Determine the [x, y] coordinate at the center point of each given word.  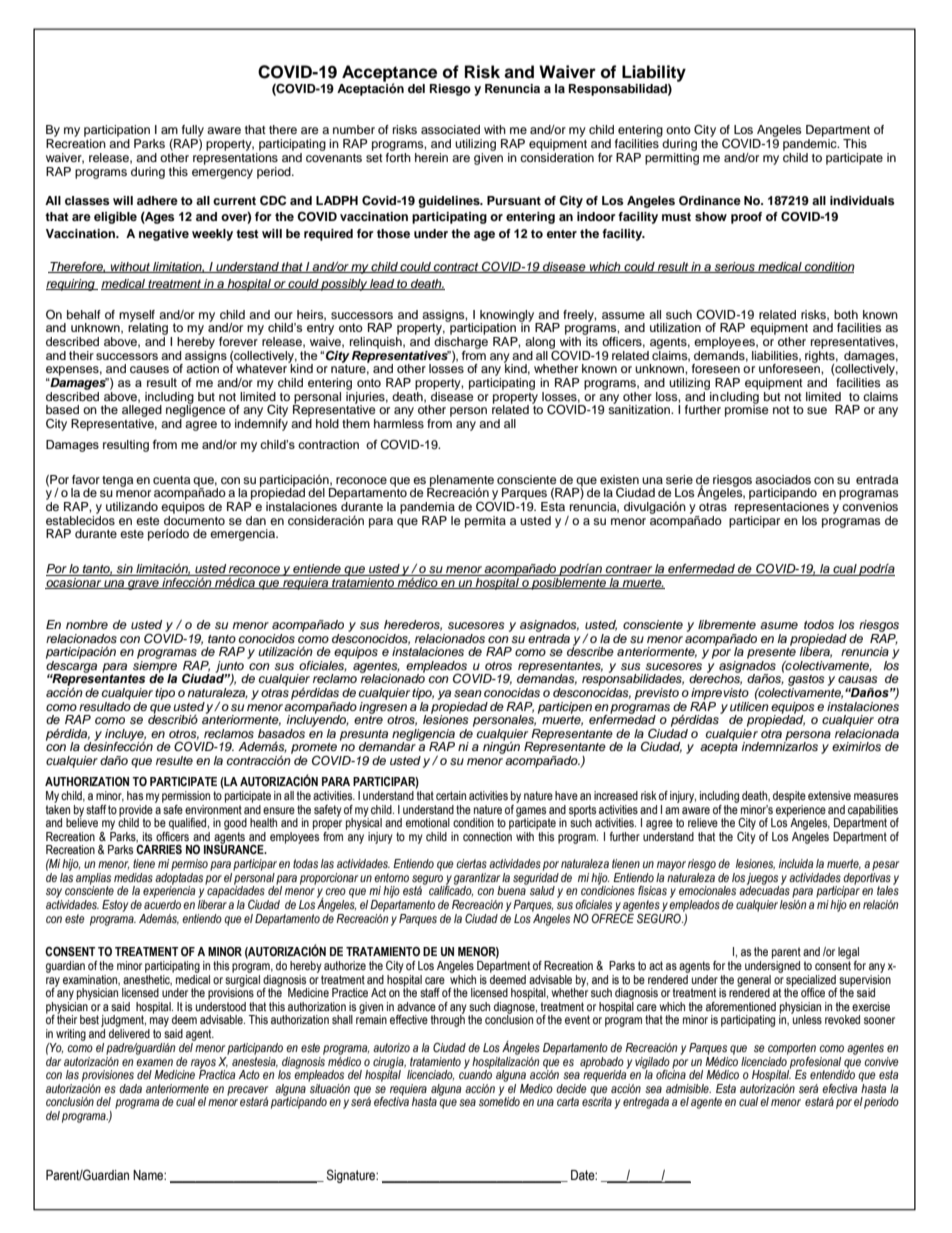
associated [450, 129]
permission [186, 797]
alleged [142, 411]
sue [817, 410]
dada [130, 1088]
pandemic [811, 145]
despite [789, 797]
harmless [399, 422]
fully [193, 131]
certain [451, 795]
